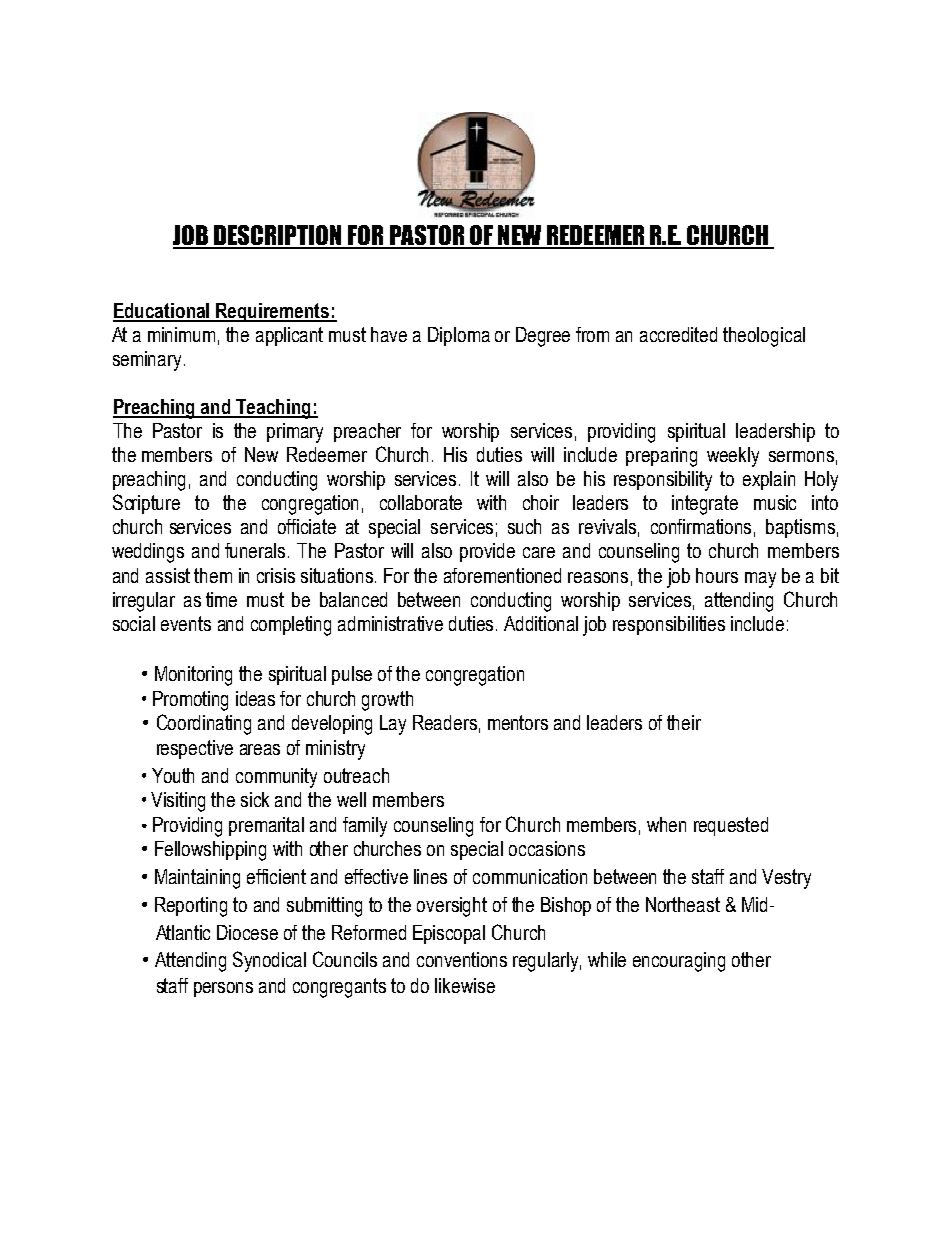  What do you see at coordinates (462, 959) in the screenshot?
I see `conventions` at bounding box center [462, 959].
